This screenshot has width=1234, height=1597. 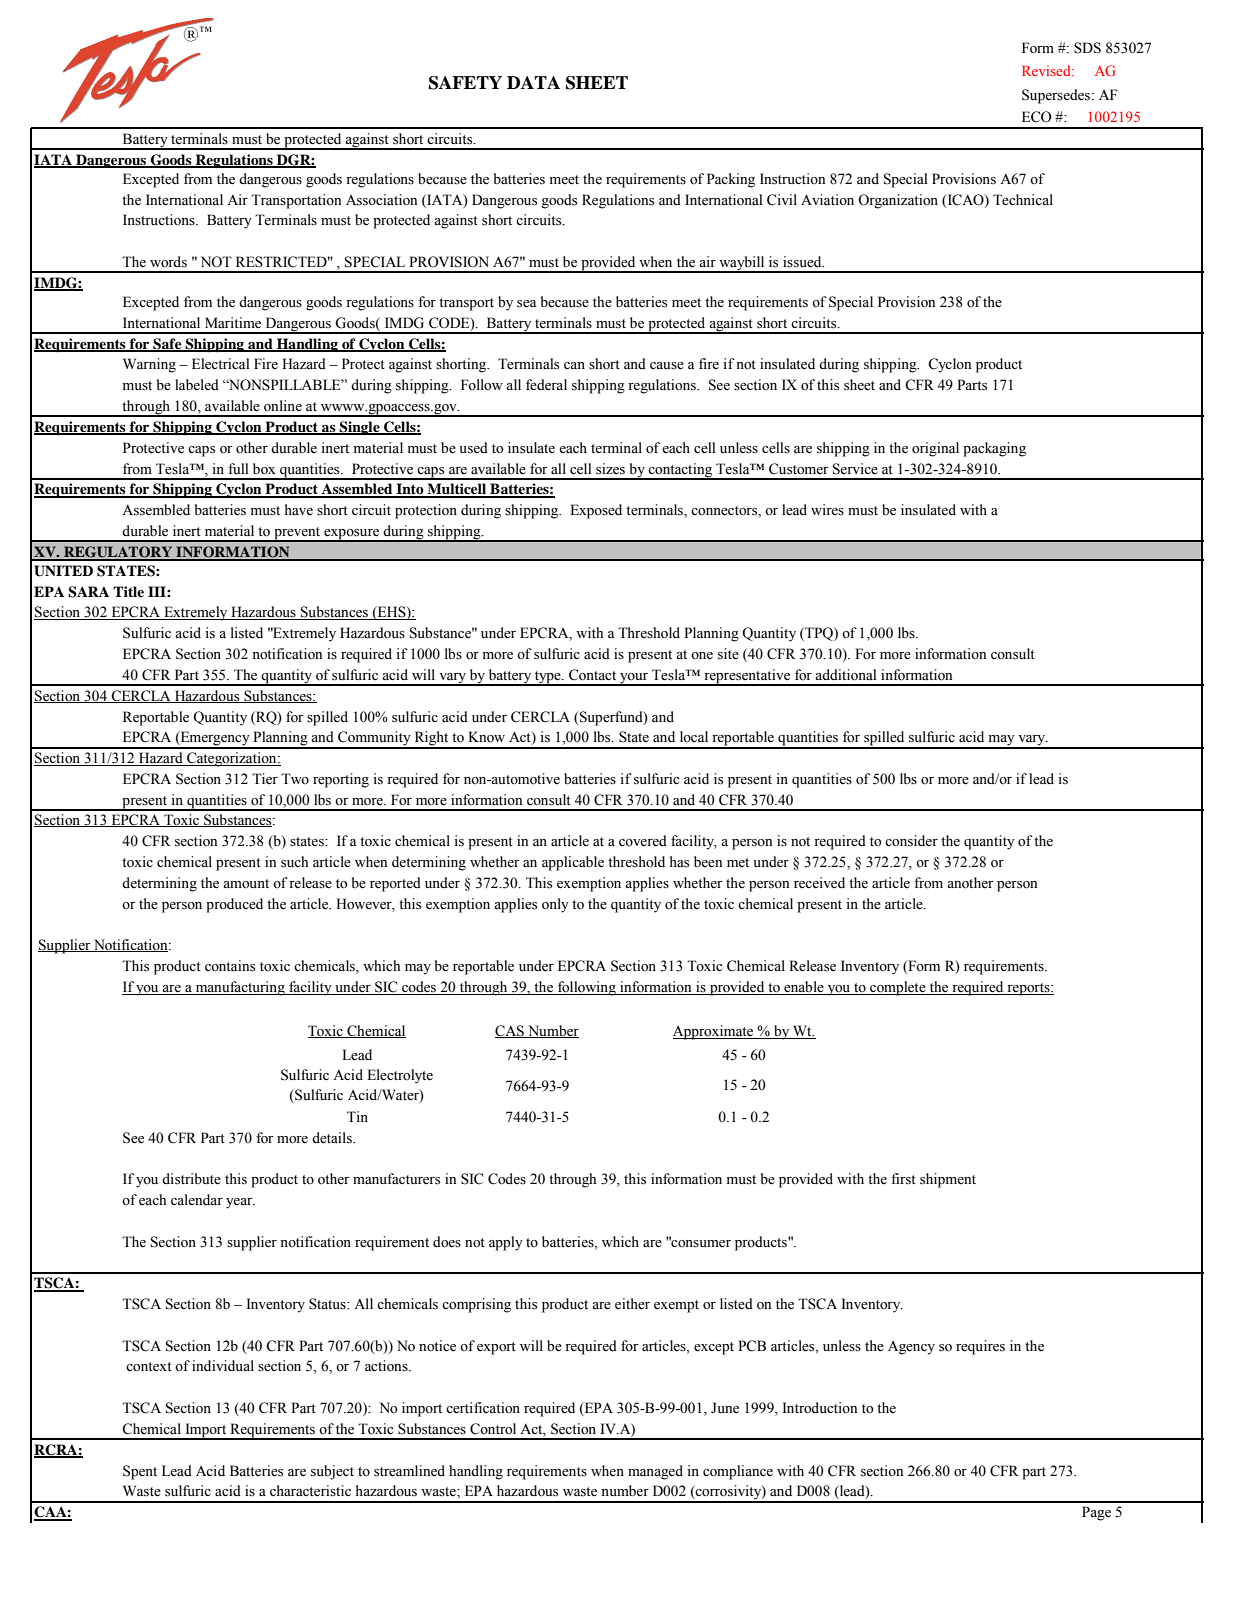 I want to click on packaging, so click(x=994, y=449).
